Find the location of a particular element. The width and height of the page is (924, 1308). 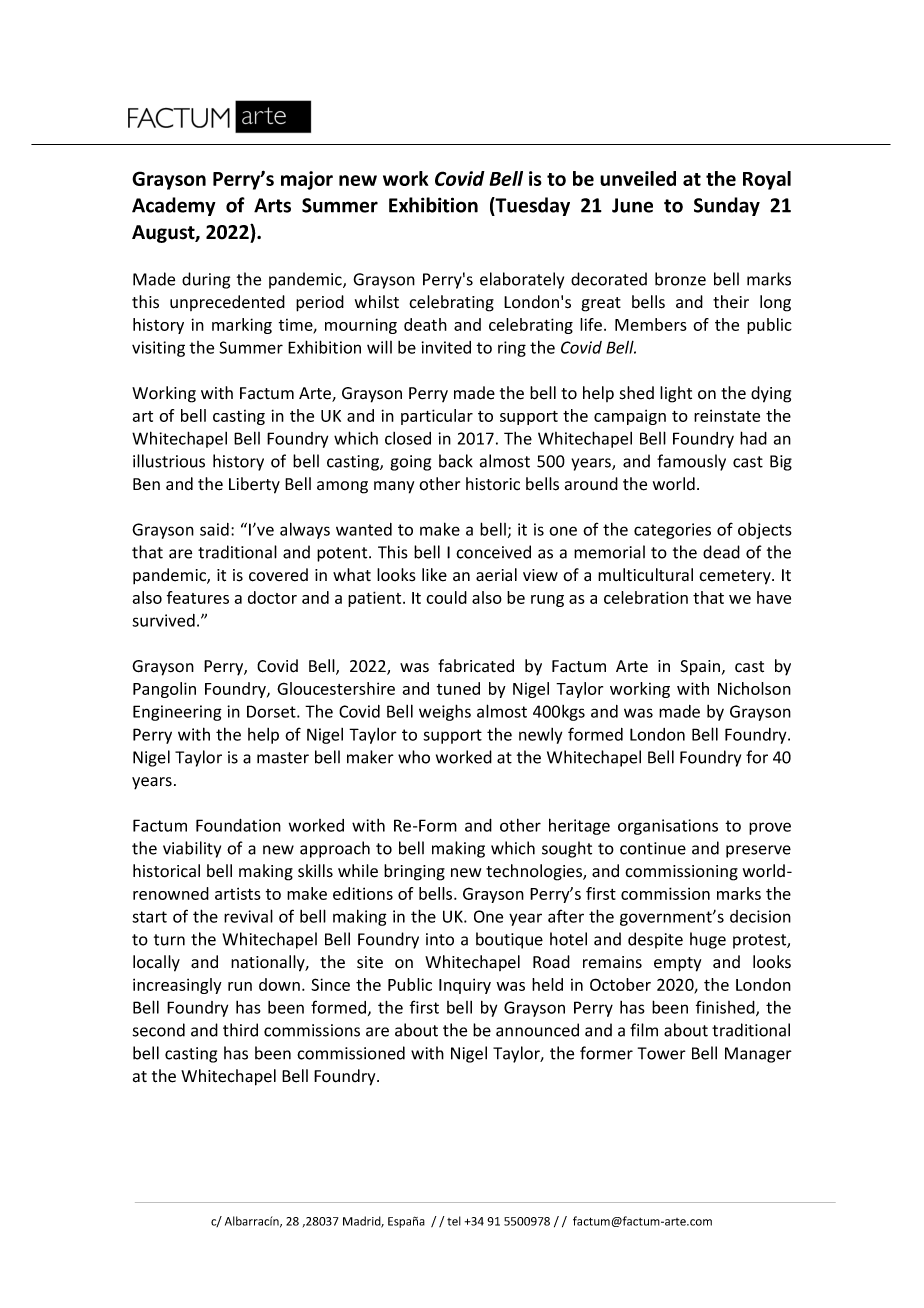

Inquiry is located at coordinates (465, 986).
